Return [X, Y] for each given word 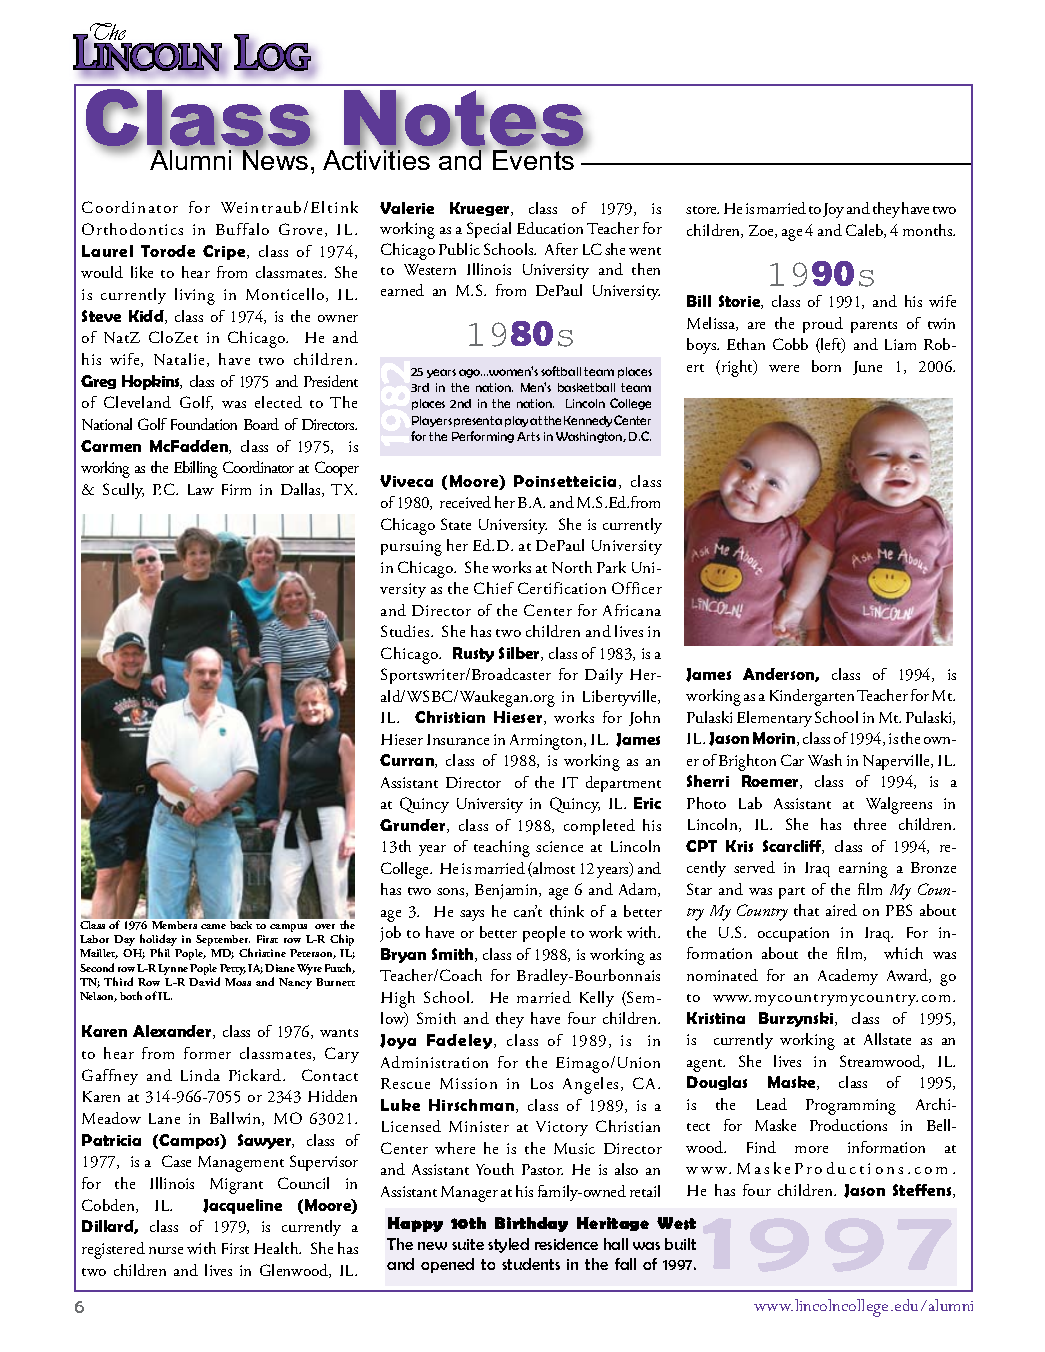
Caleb [865, 231]
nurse [166, 1250]
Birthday [531, 1224]
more [811, 1149]
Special [489, 230]
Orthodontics [132, 229]
